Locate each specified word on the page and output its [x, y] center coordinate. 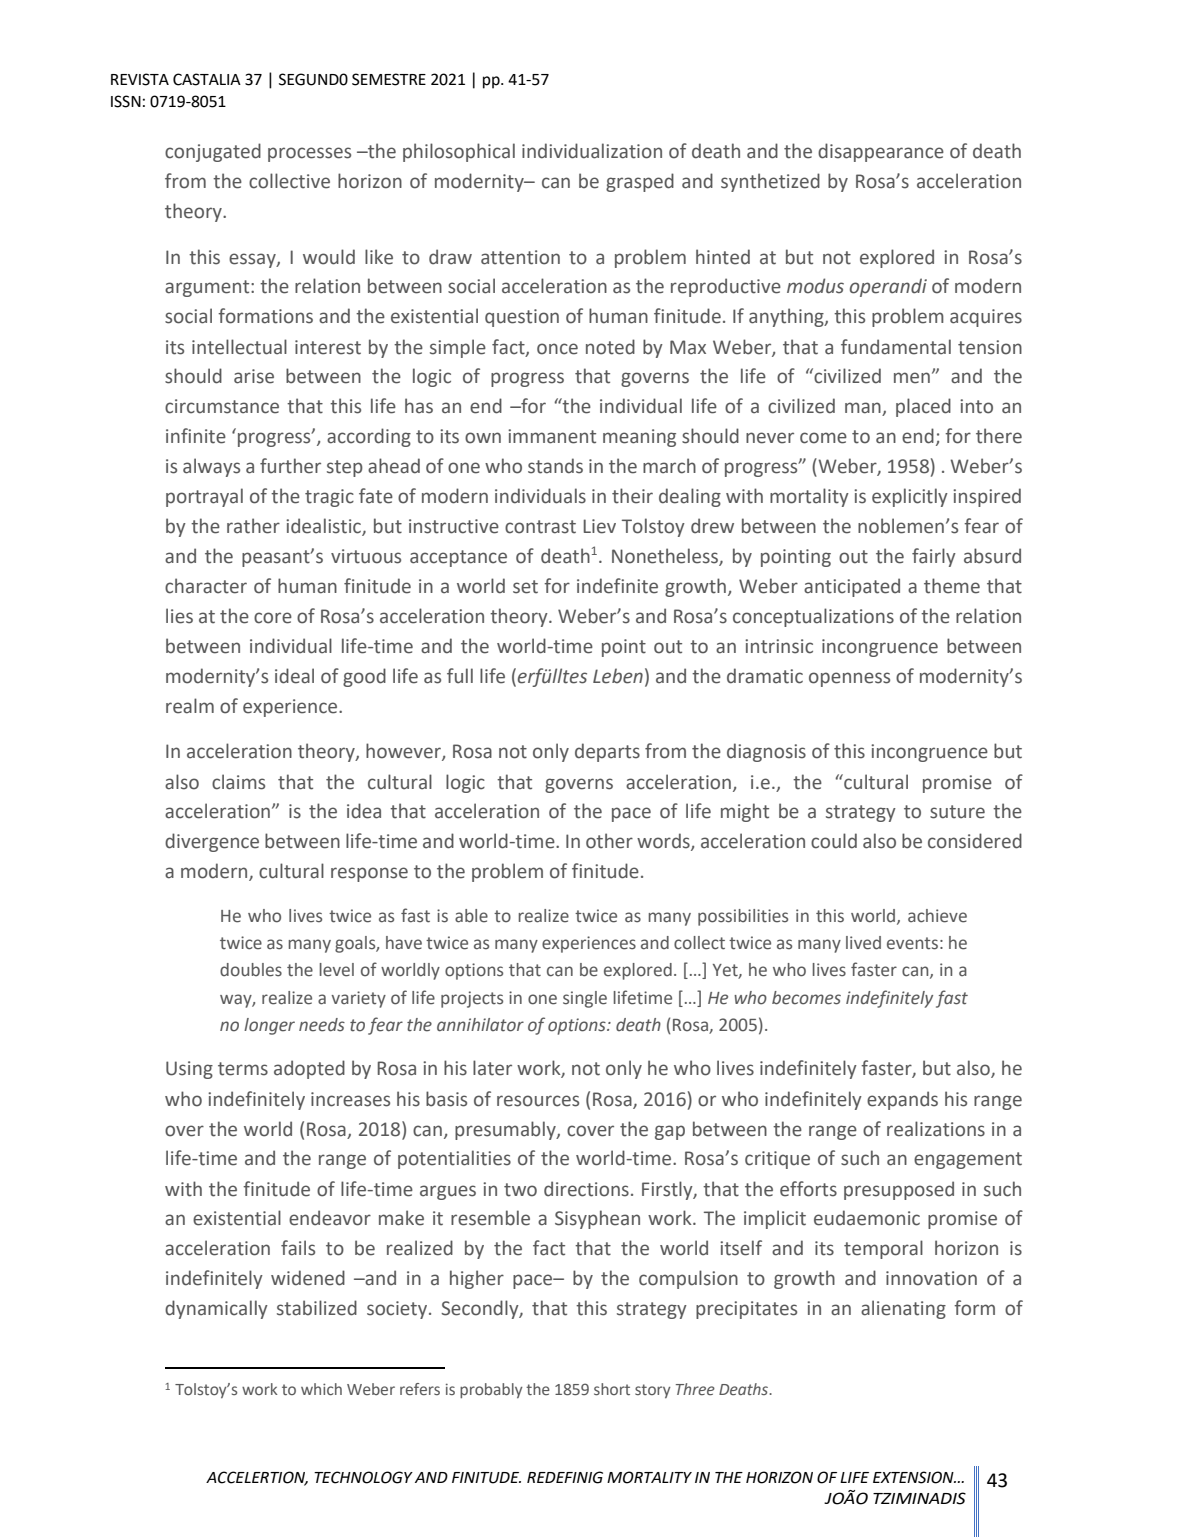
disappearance [881, 152]
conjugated [213, 152]
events [912, 943]
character [206, 586]
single [585, 999]
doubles [251, 970]
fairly [934, 557]
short [612, 1389]
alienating [903, 1309]
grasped [640, 182]
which [321, 1389]
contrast [540, 527]
